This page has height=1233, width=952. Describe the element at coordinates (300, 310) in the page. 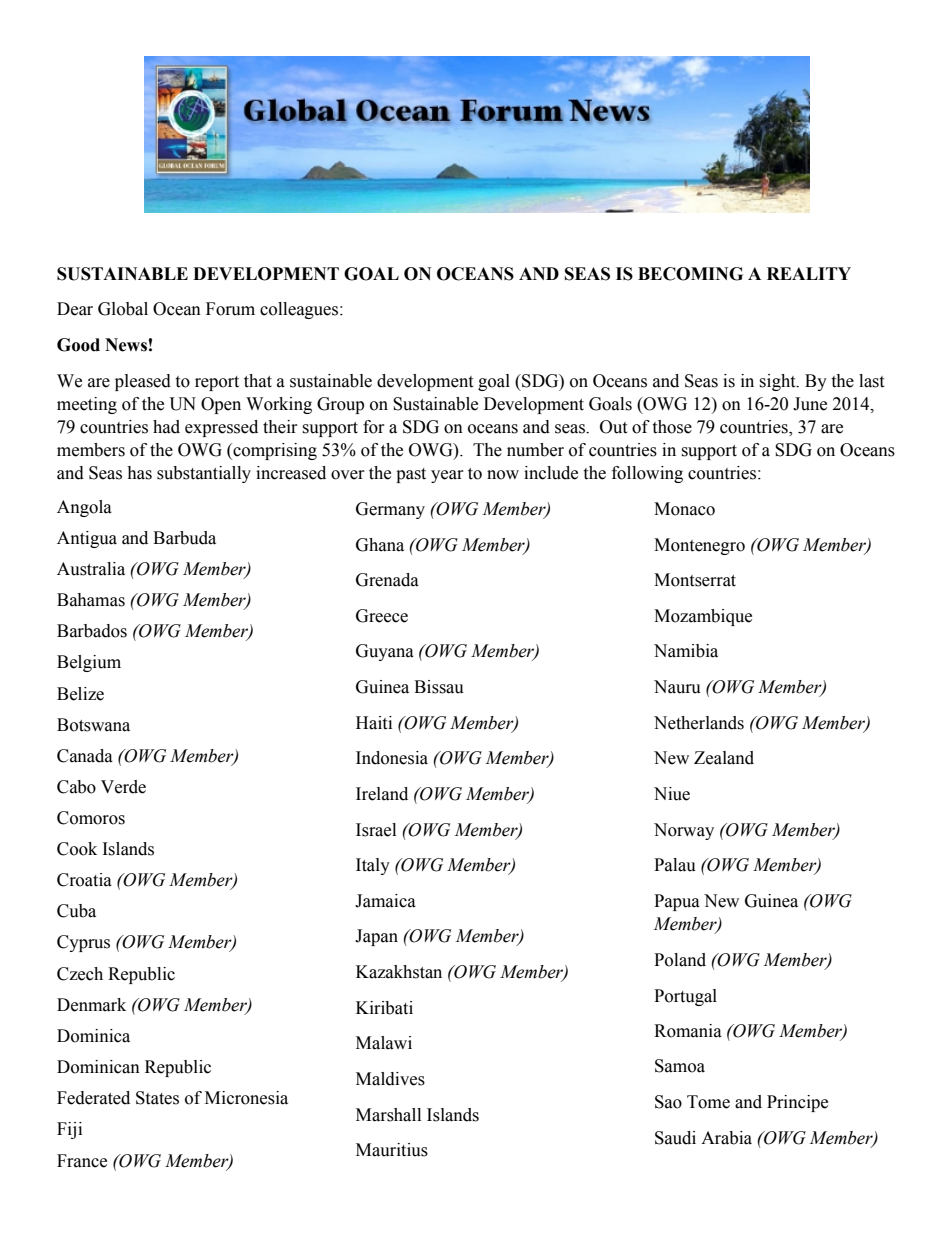

I see `colleagues` at that location.
